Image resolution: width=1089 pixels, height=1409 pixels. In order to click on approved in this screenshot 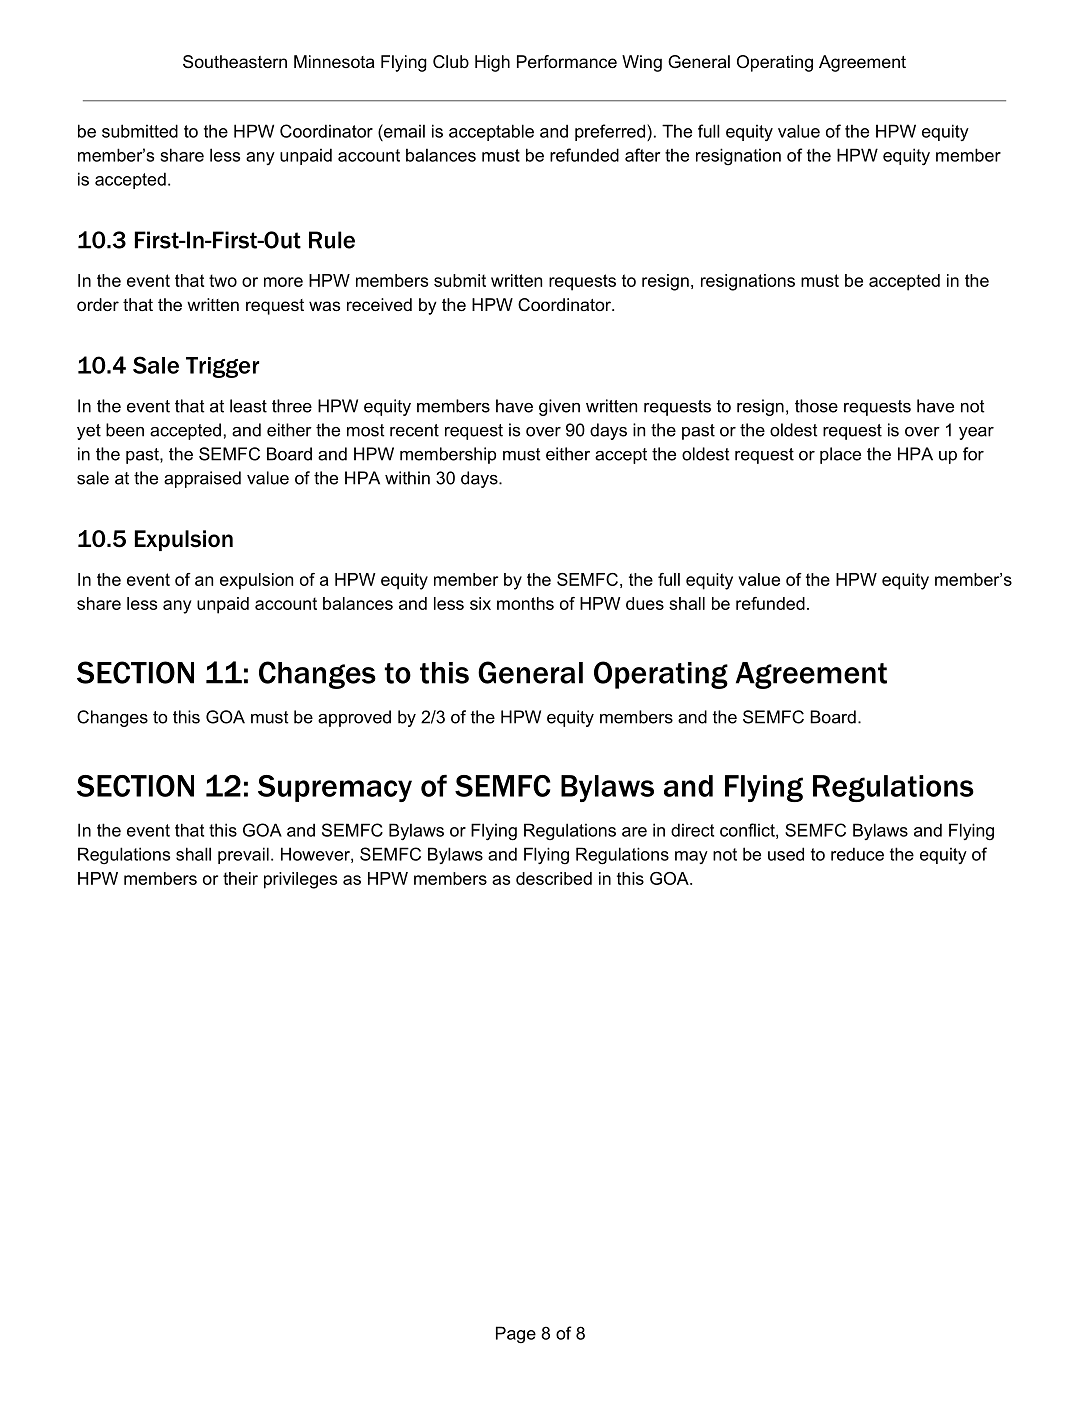, I will do `click(354, 718)`.
